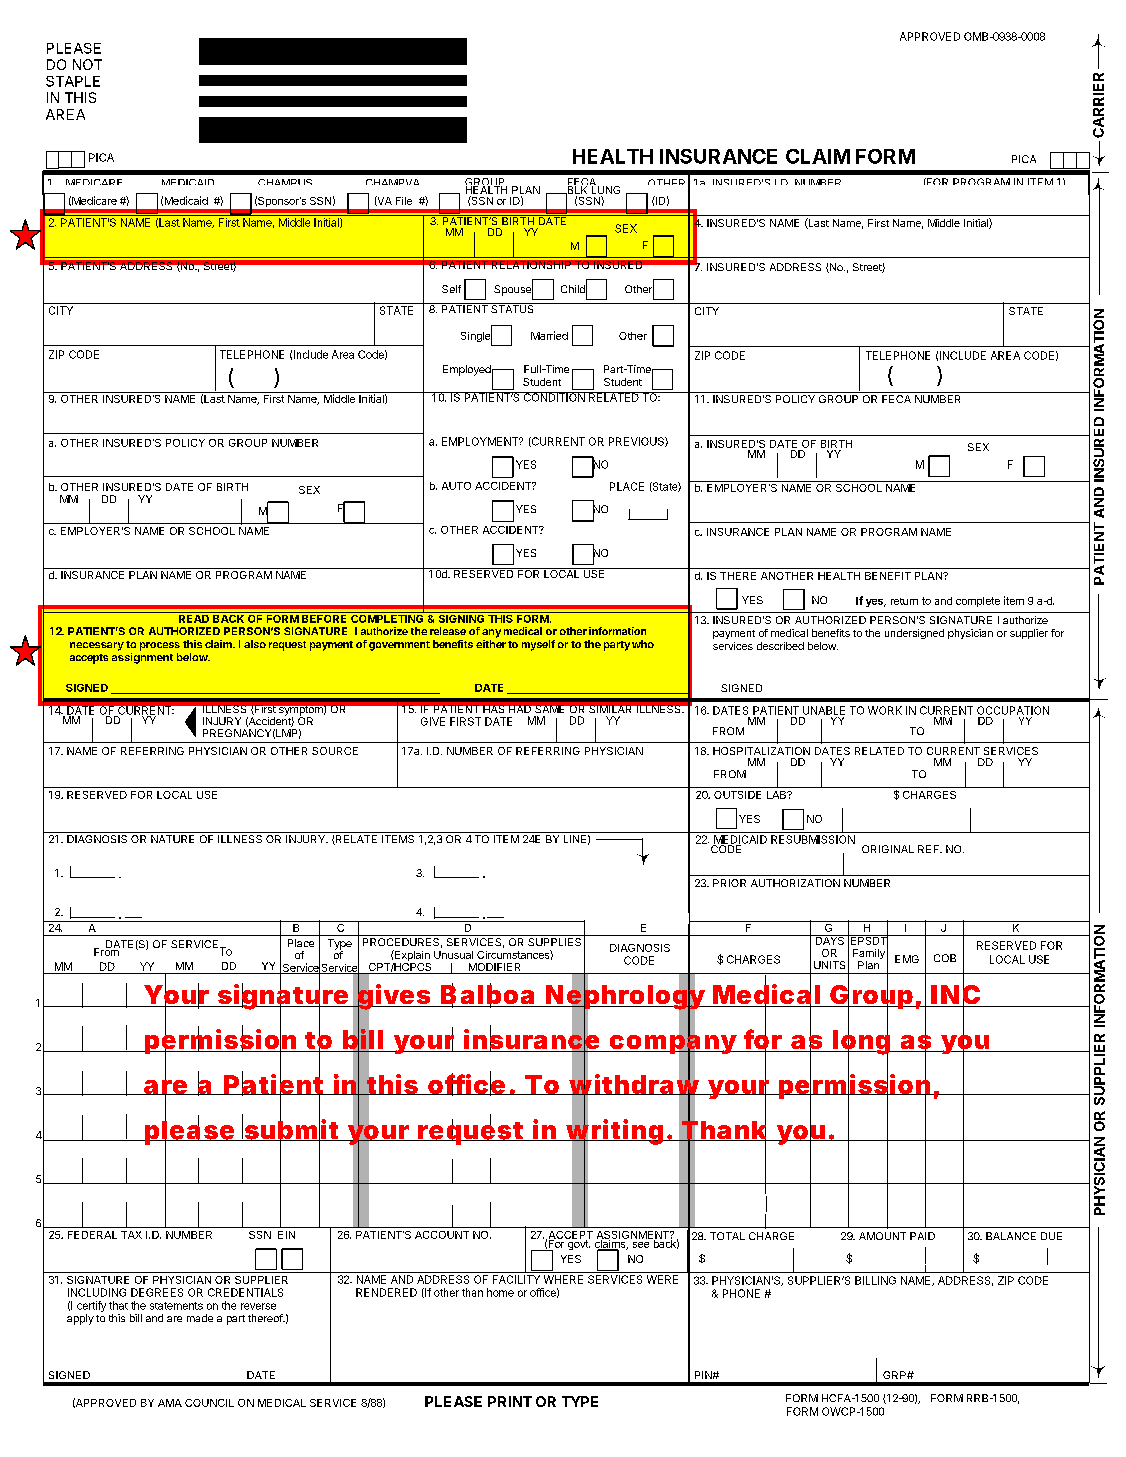 This image has width=1126, height=1457. What do you see at coordinates (73, 81) in the image?
I see `STAPLE` at bounding box center [73, 81].
